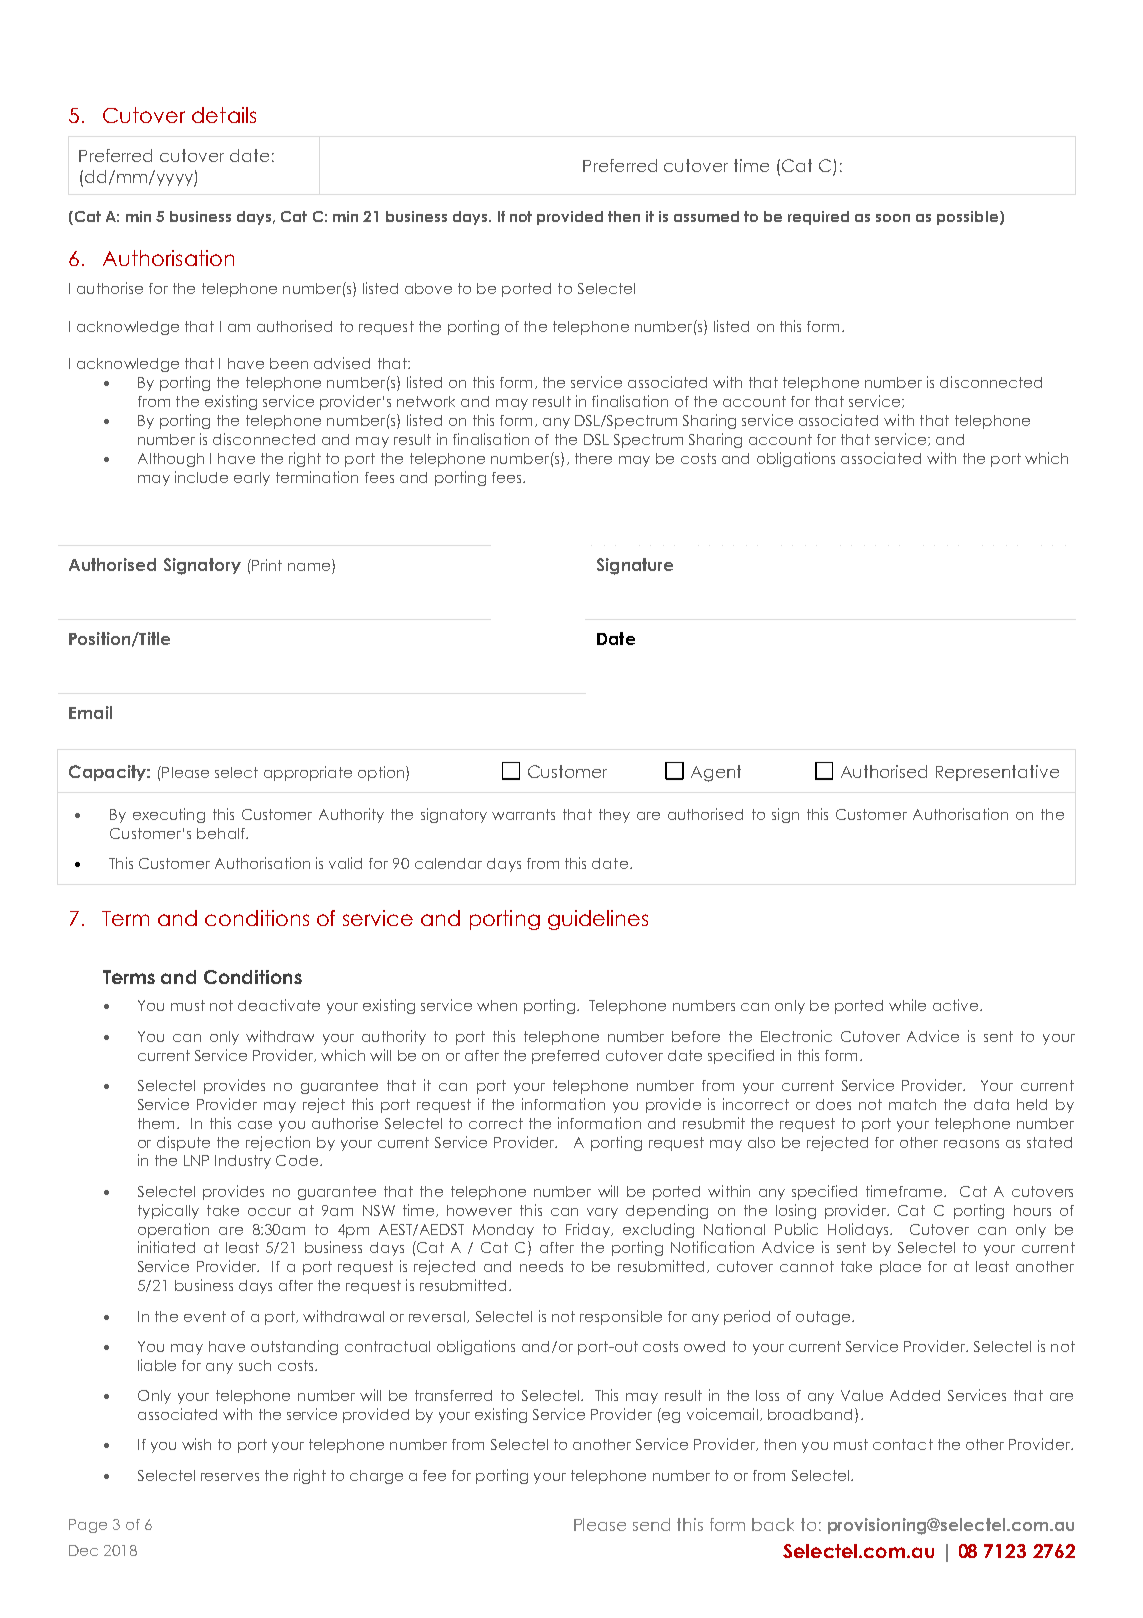 This page has width=1143, height=1618. Describe the element at coordinates (716, 773) in the page. I see `Agent` at that location.
